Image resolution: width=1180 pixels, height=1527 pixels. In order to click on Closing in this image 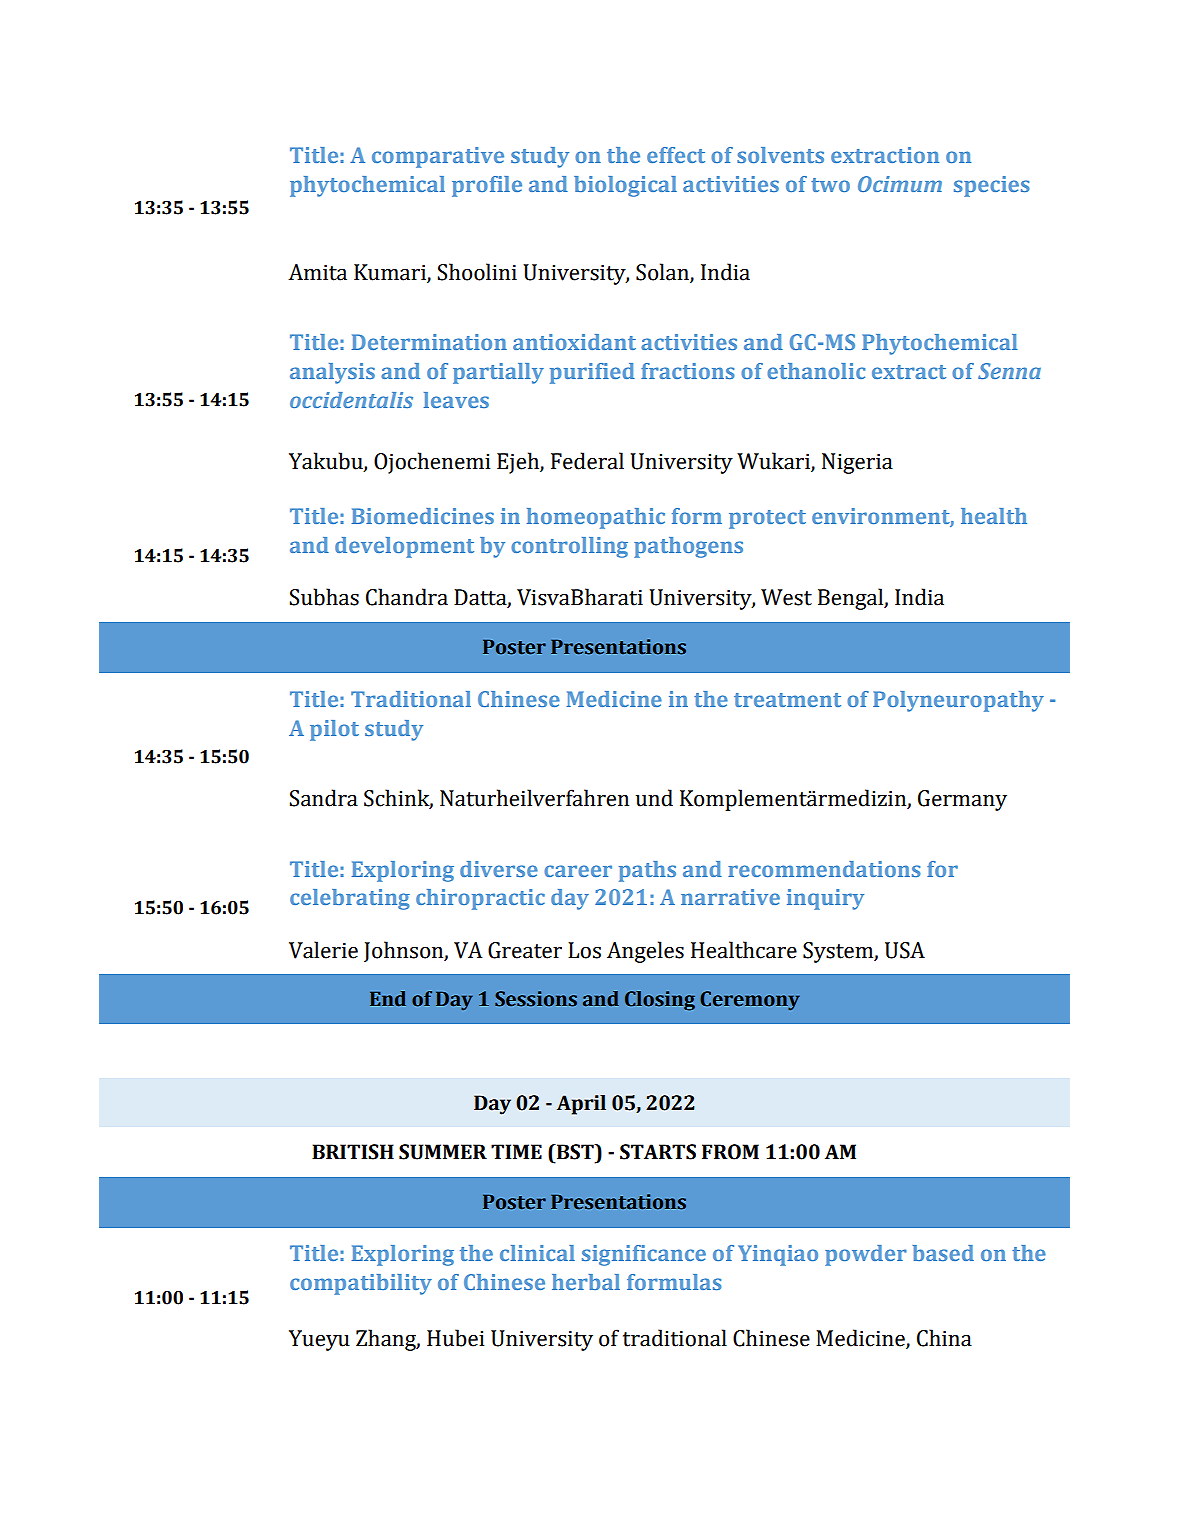, I will do `click(660, 1001)`.
